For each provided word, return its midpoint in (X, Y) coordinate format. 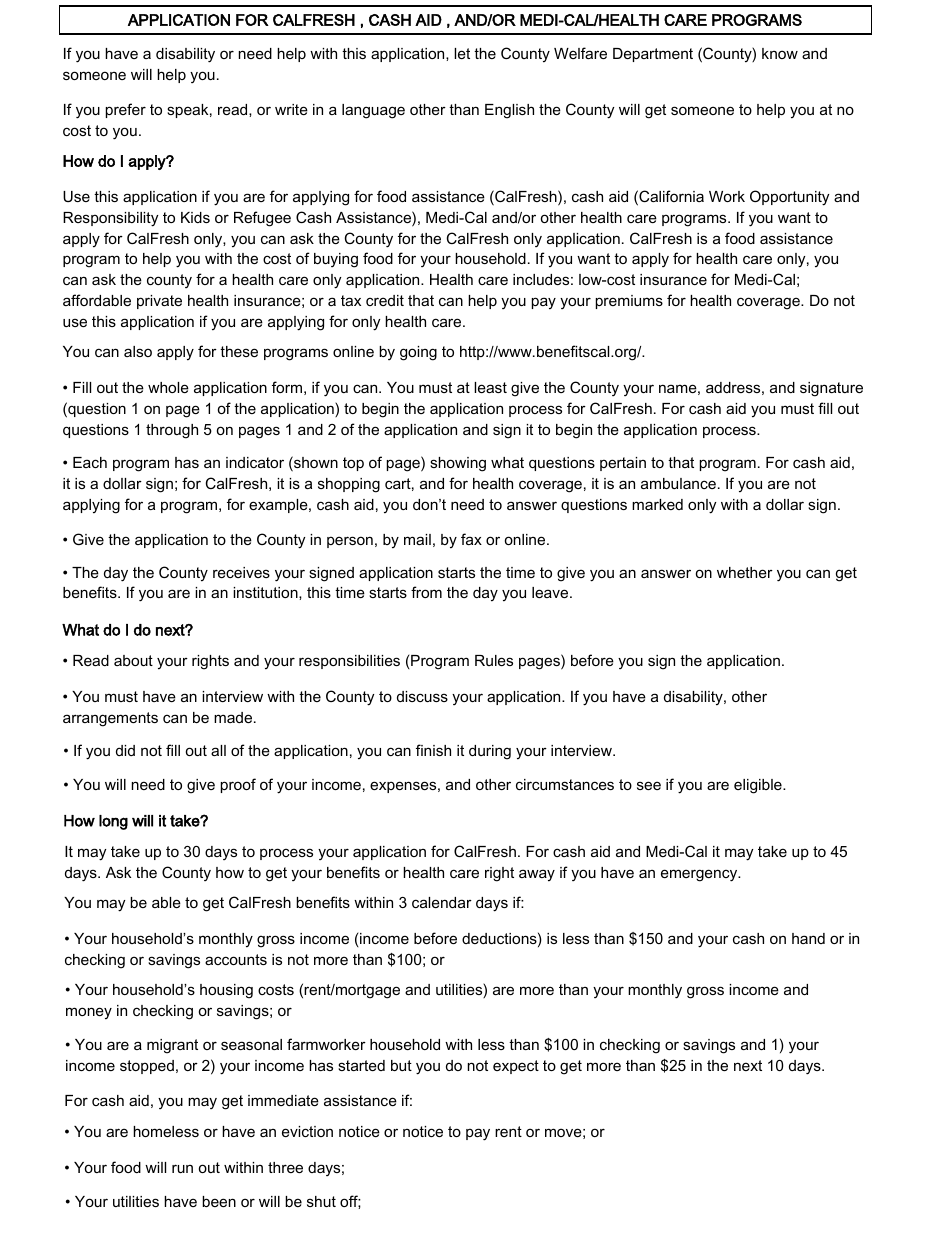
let (462, 53)
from (426, 592)
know (780, 53)
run (182, 1168)
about (133, 660)
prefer (126, 110)
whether (745, 572)
